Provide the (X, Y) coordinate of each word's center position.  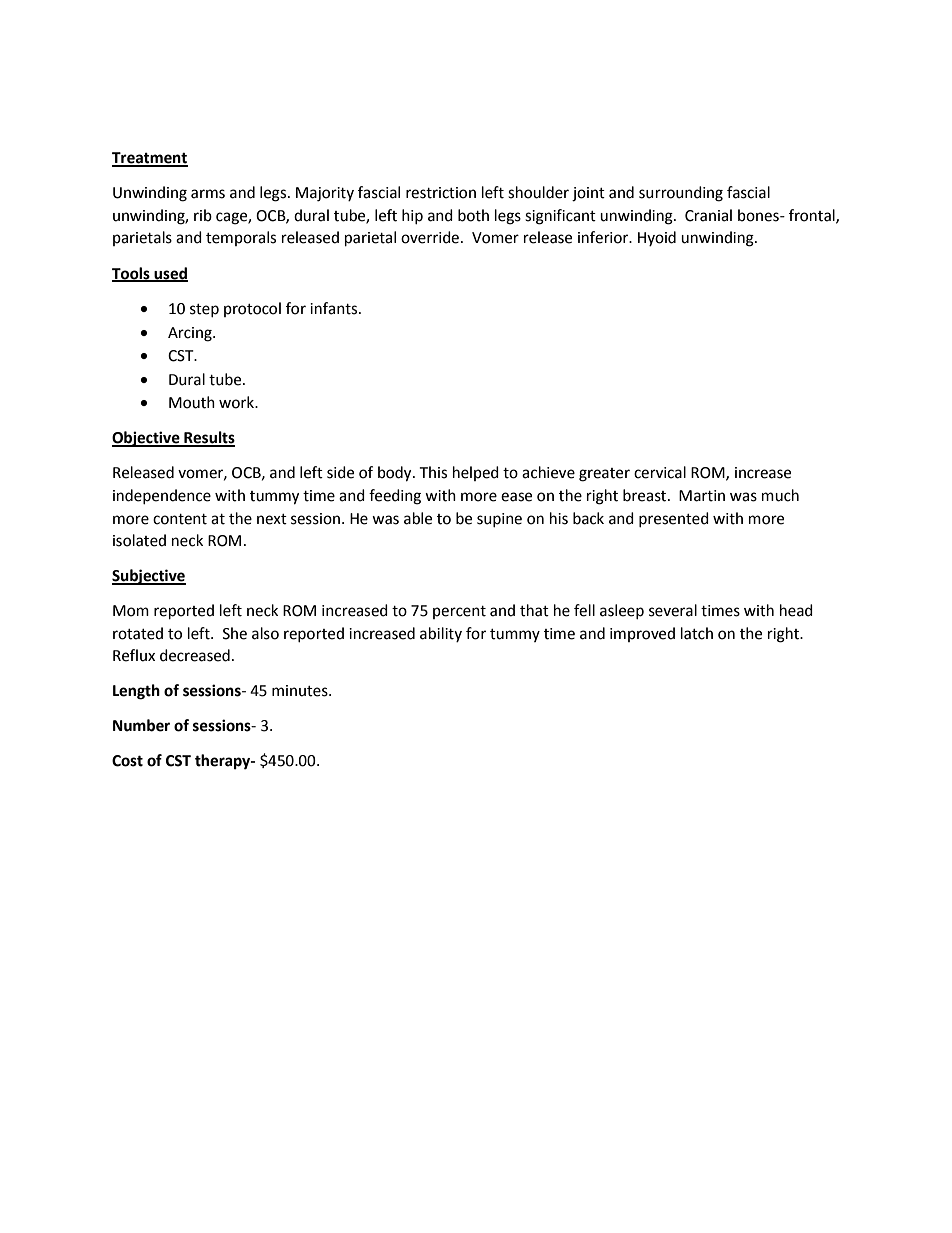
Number (141, 725)
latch (697, 633)
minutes (301, 691)
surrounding (681, 194)
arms (208, 194)
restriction (441, 193)
